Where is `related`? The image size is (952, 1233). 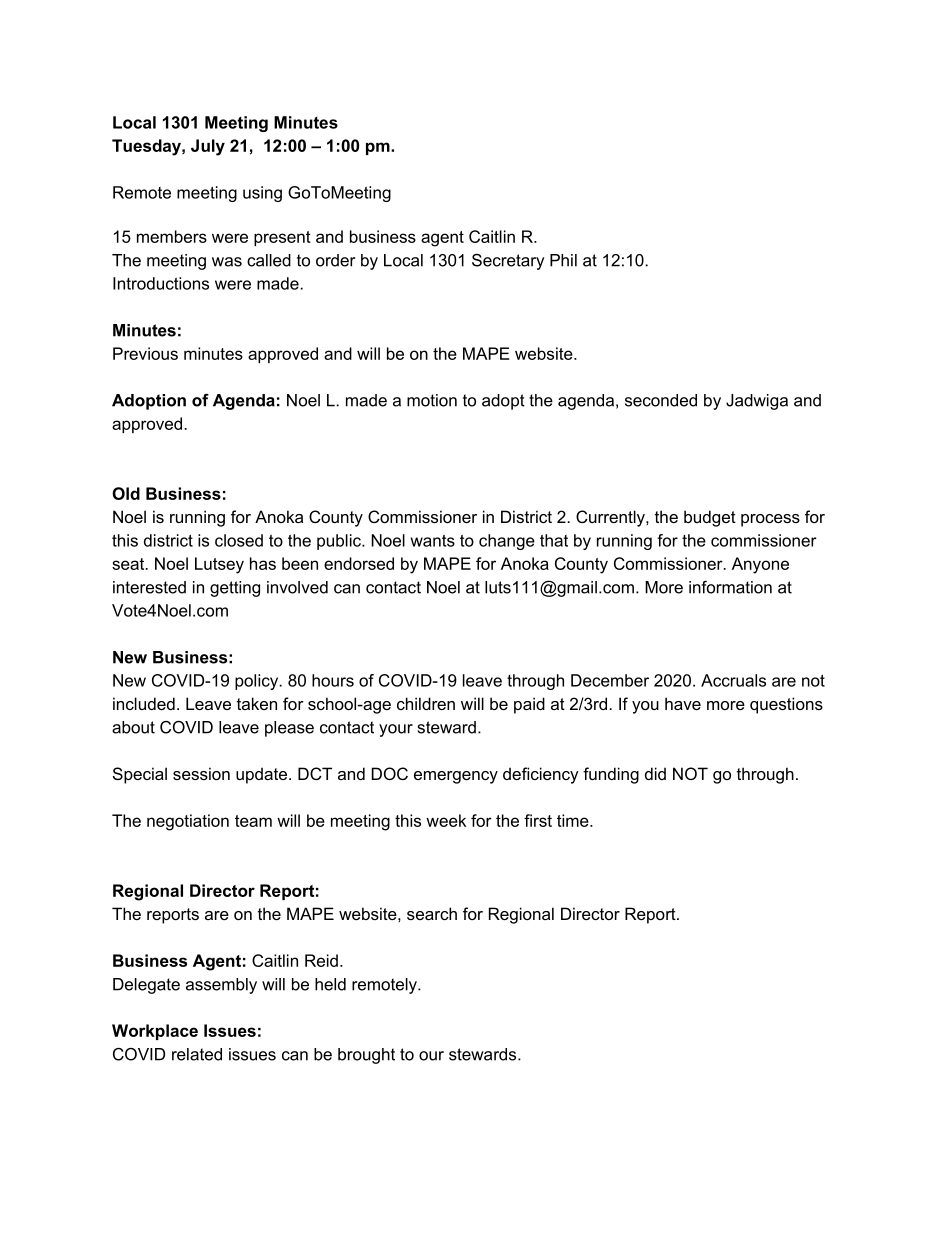 related is located at coordinates (197, 1054).
